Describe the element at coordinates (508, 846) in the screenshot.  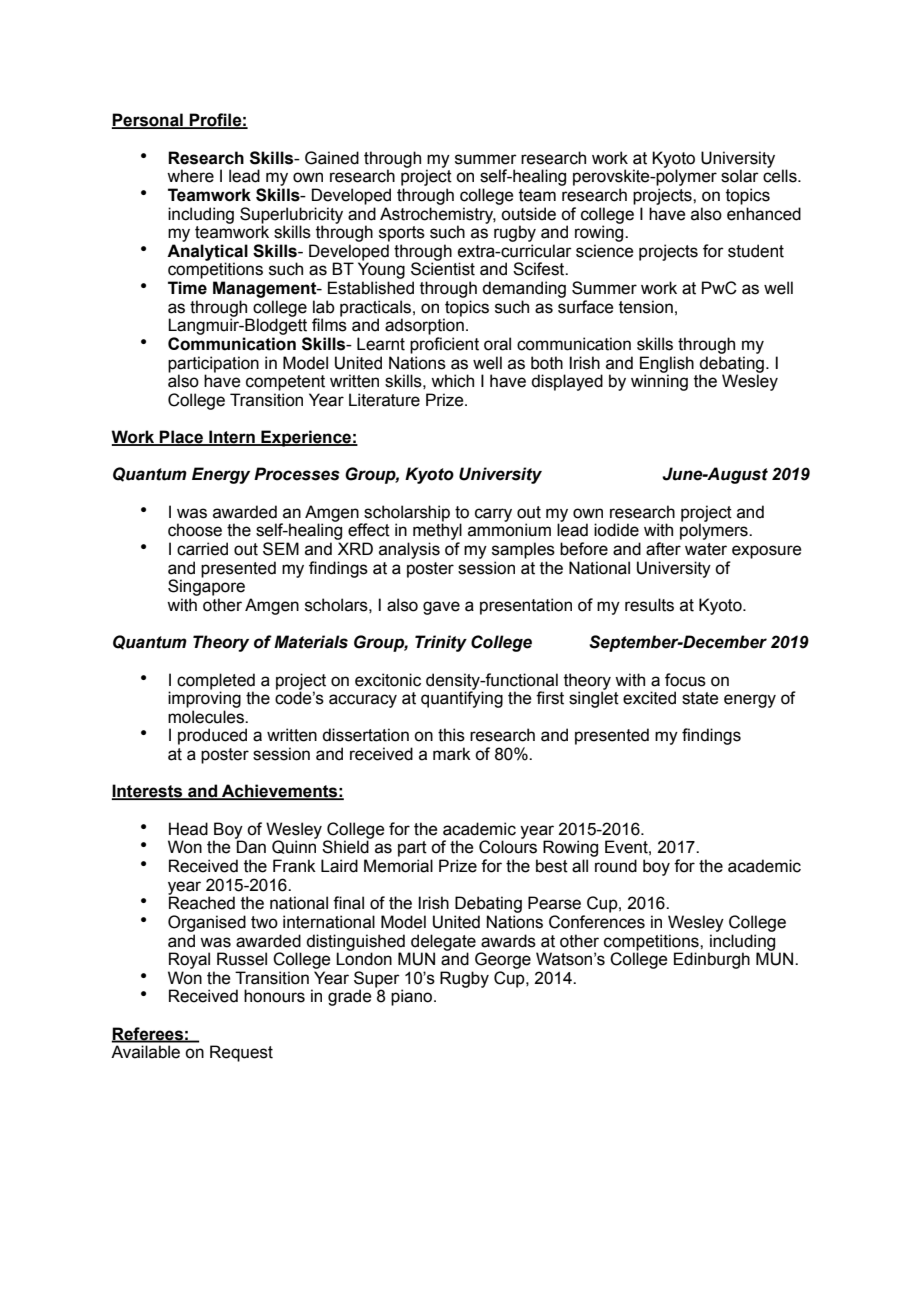
I see `Colours` at that location.
